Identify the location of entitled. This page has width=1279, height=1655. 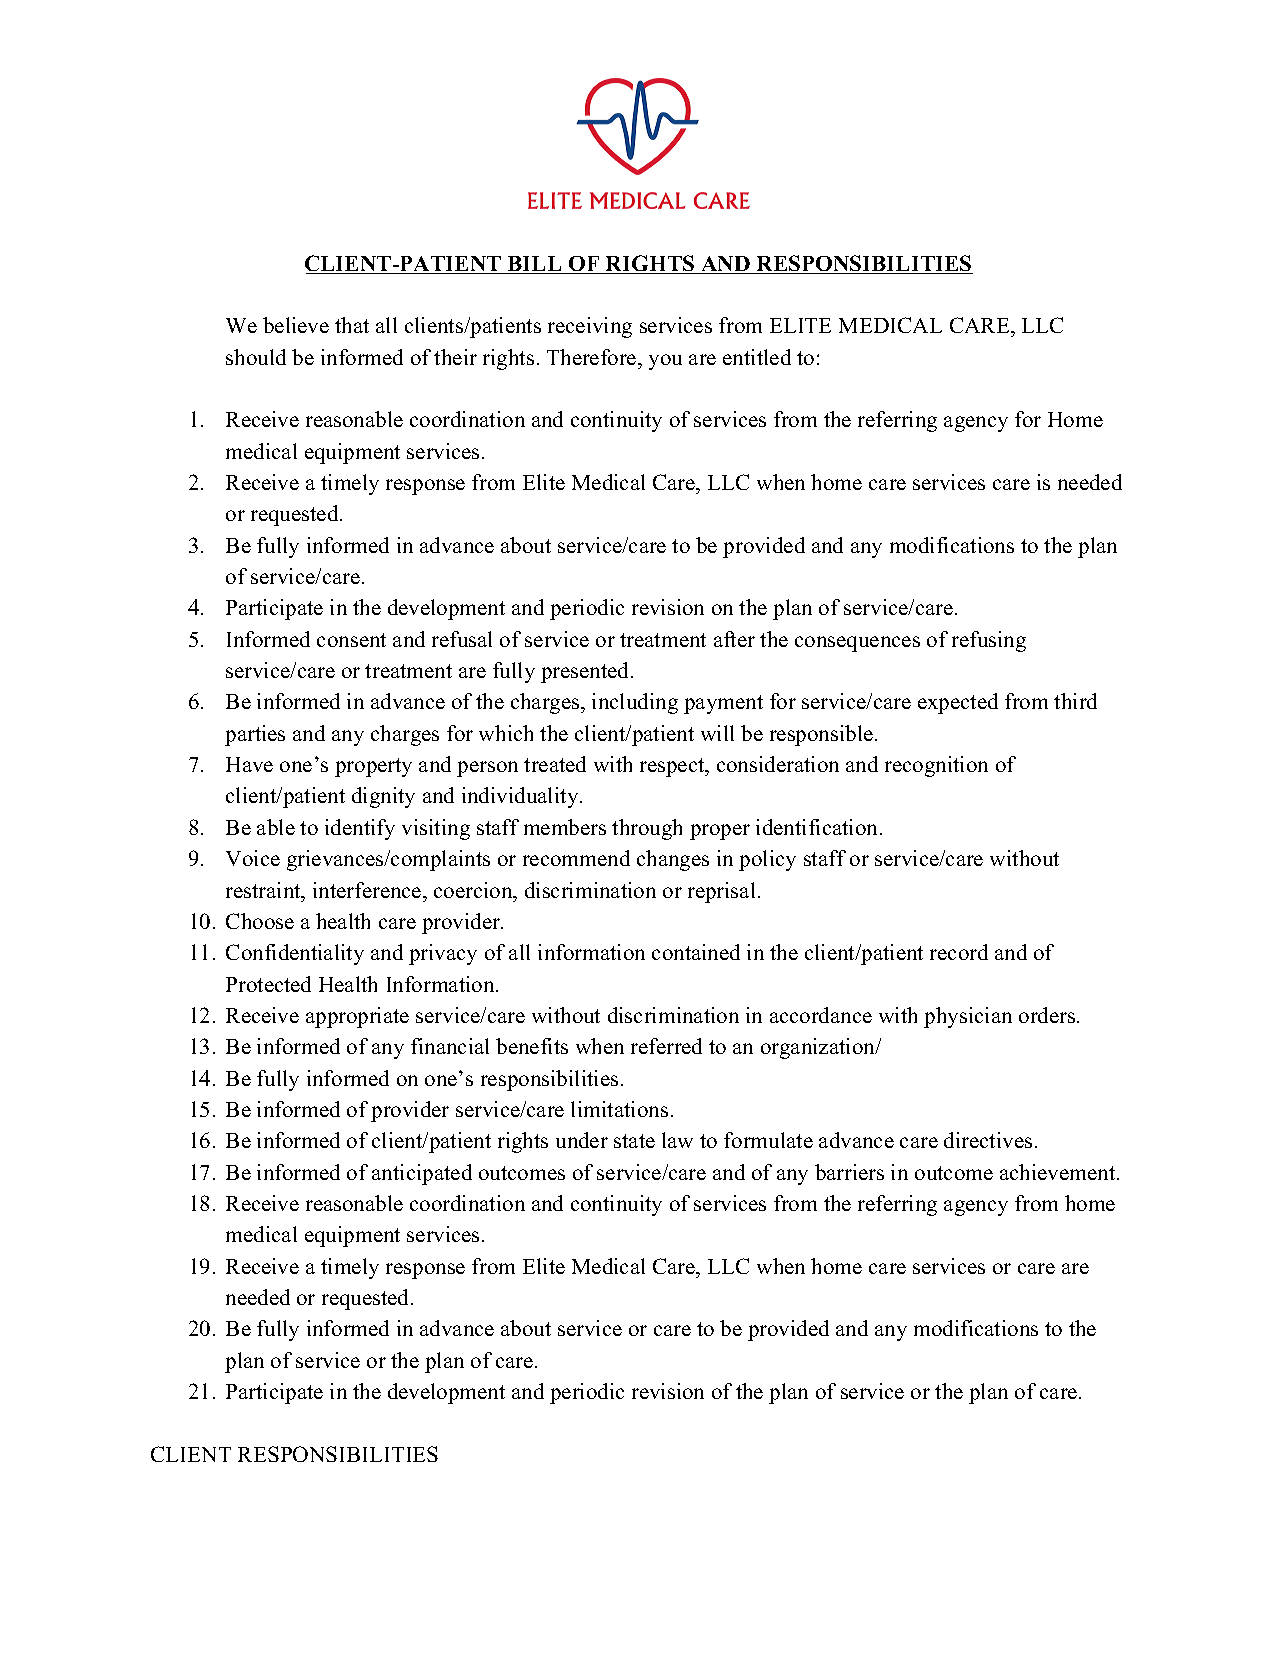
(757, 357).
